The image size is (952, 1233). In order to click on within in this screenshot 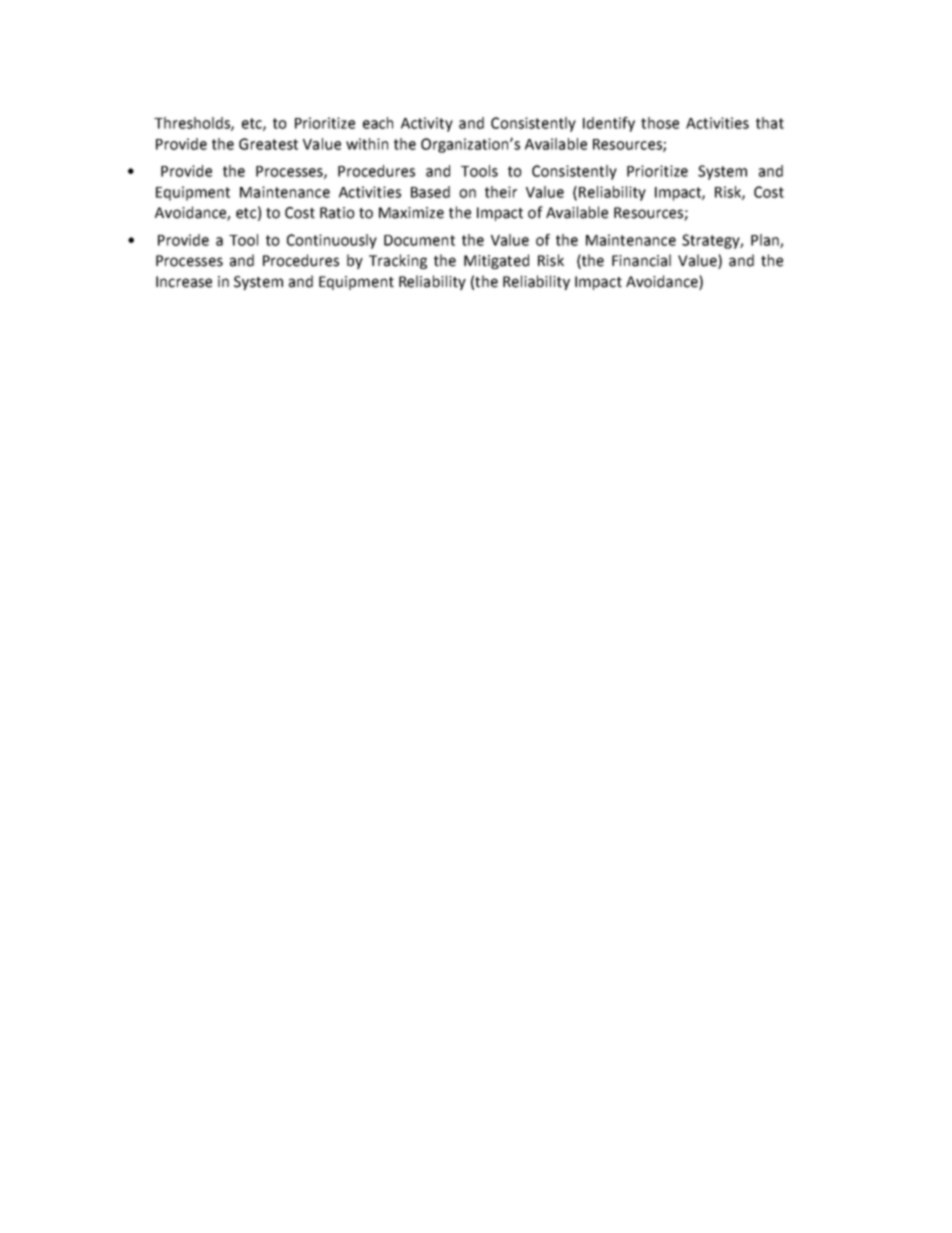, I will do `click(367, 144)`.
